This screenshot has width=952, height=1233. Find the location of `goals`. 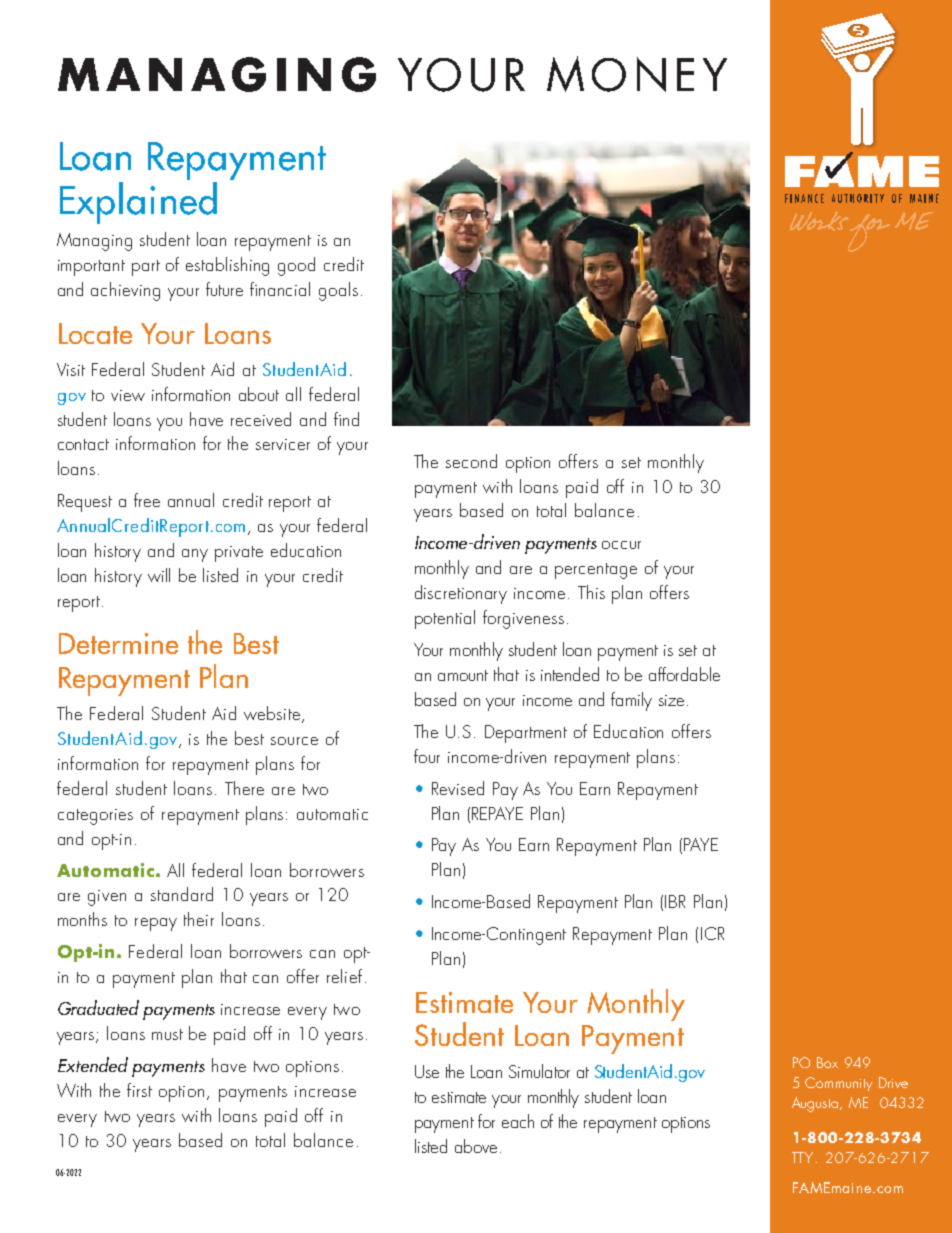

goals is located at coordinates (338, 291).
